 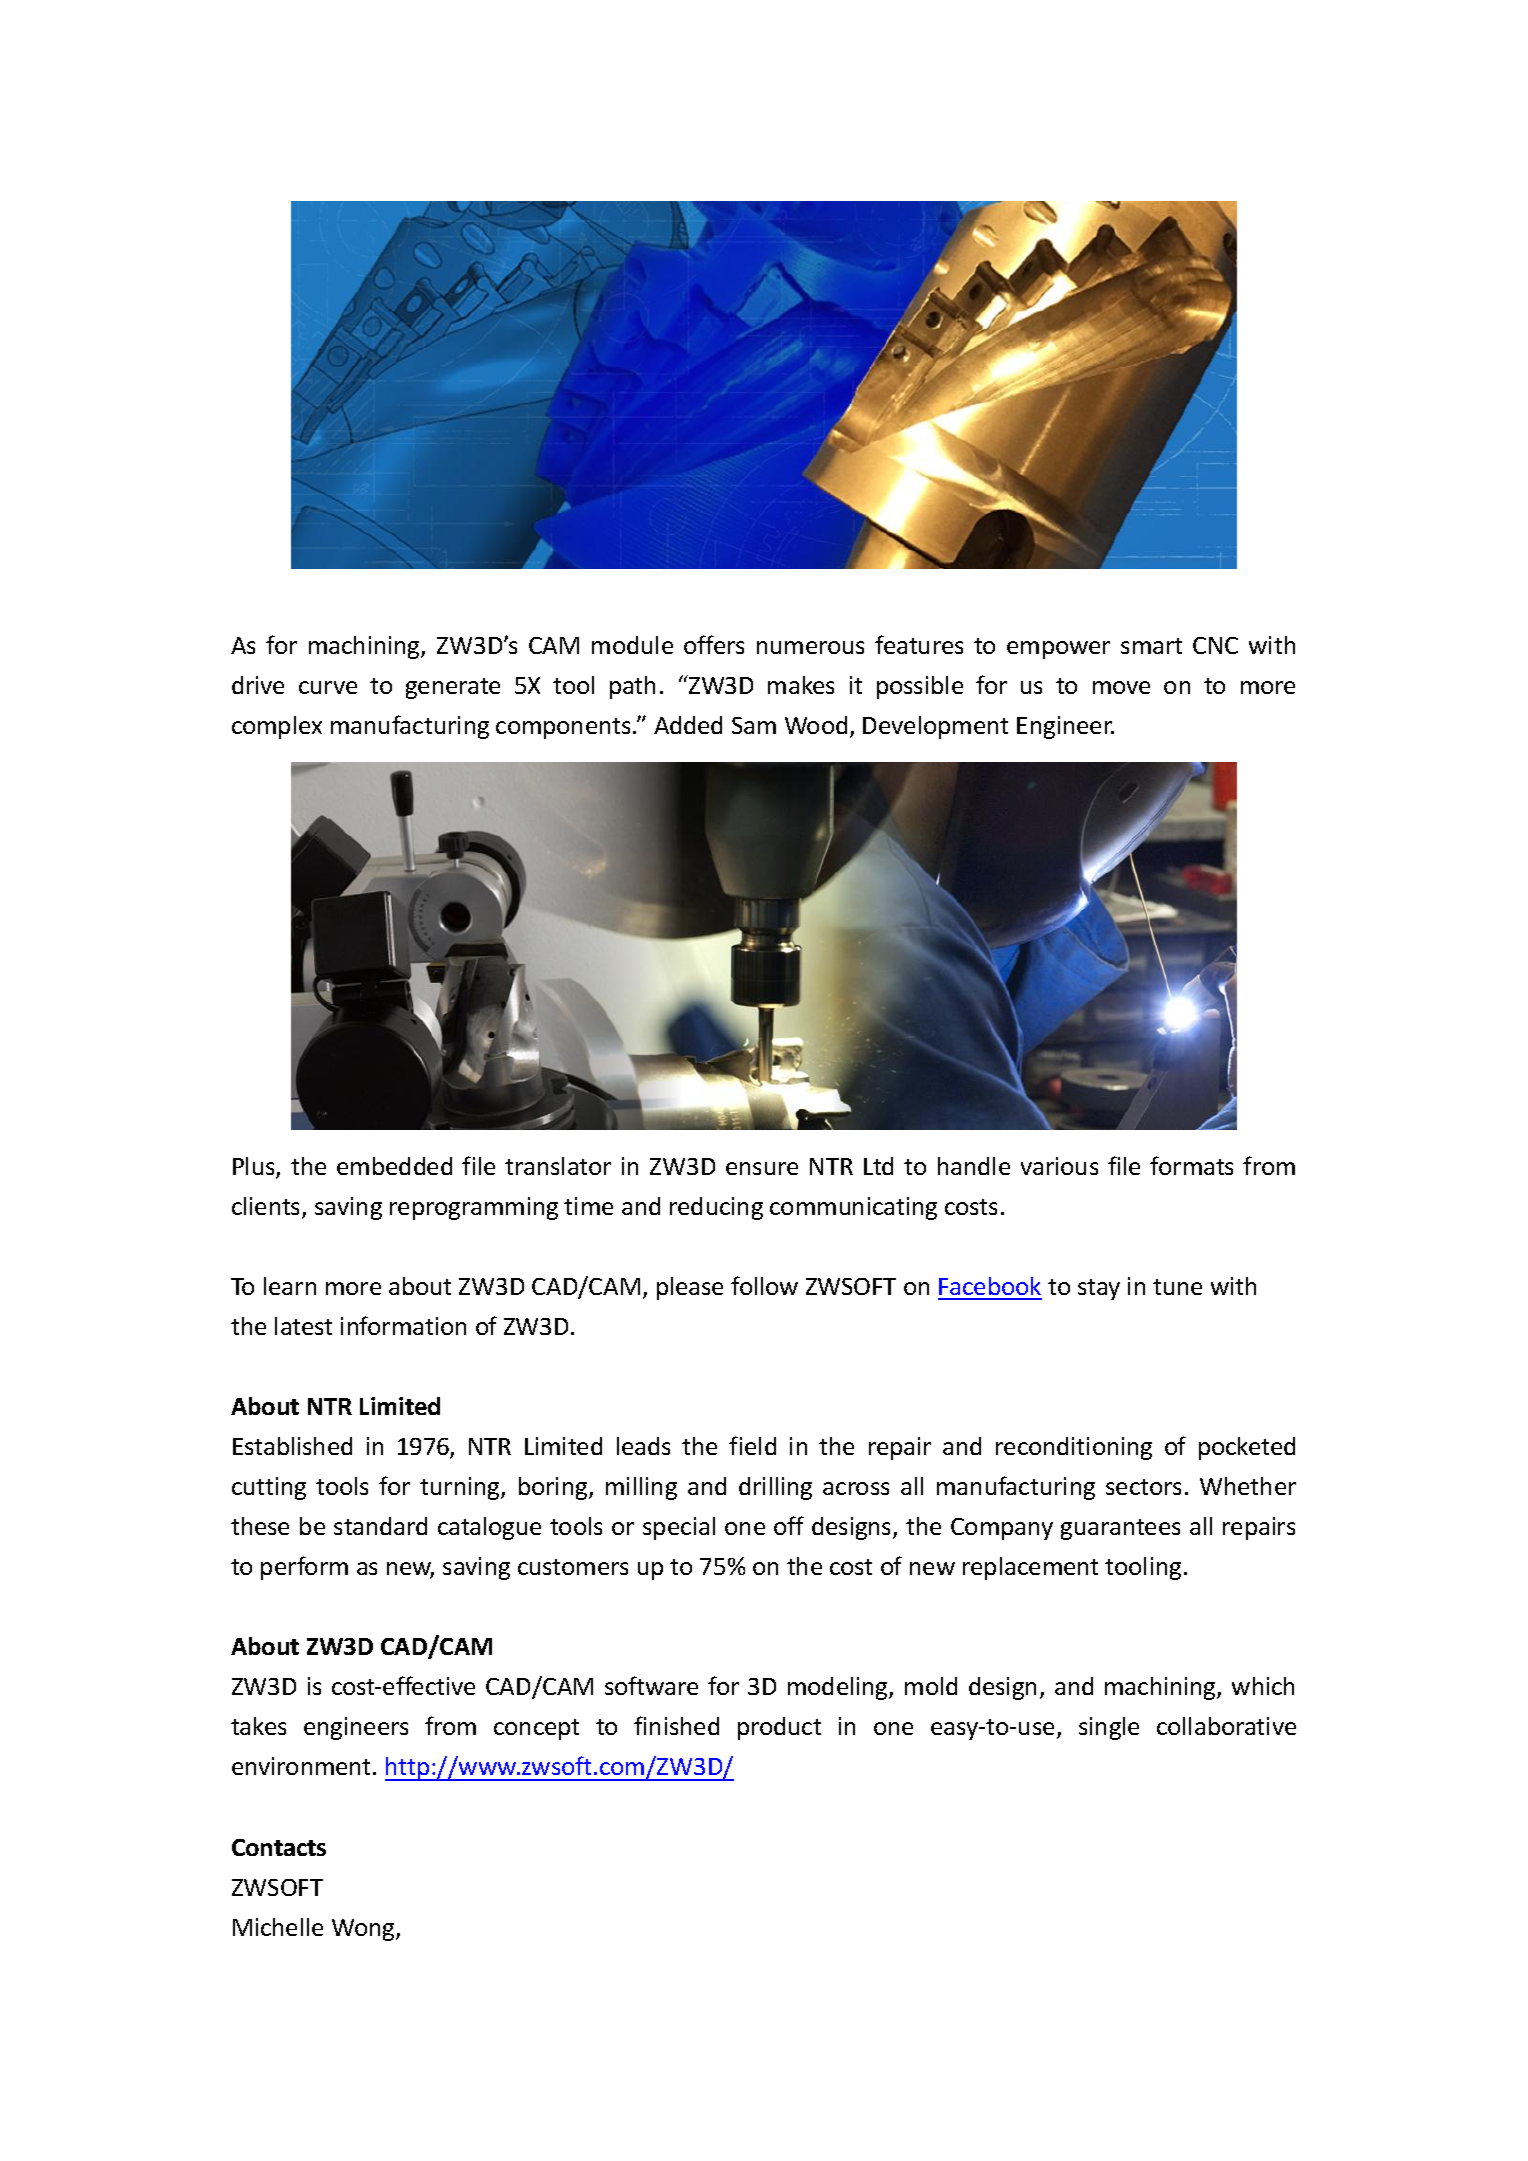 I want to click on Wong, so click(x=364, y=1930).
